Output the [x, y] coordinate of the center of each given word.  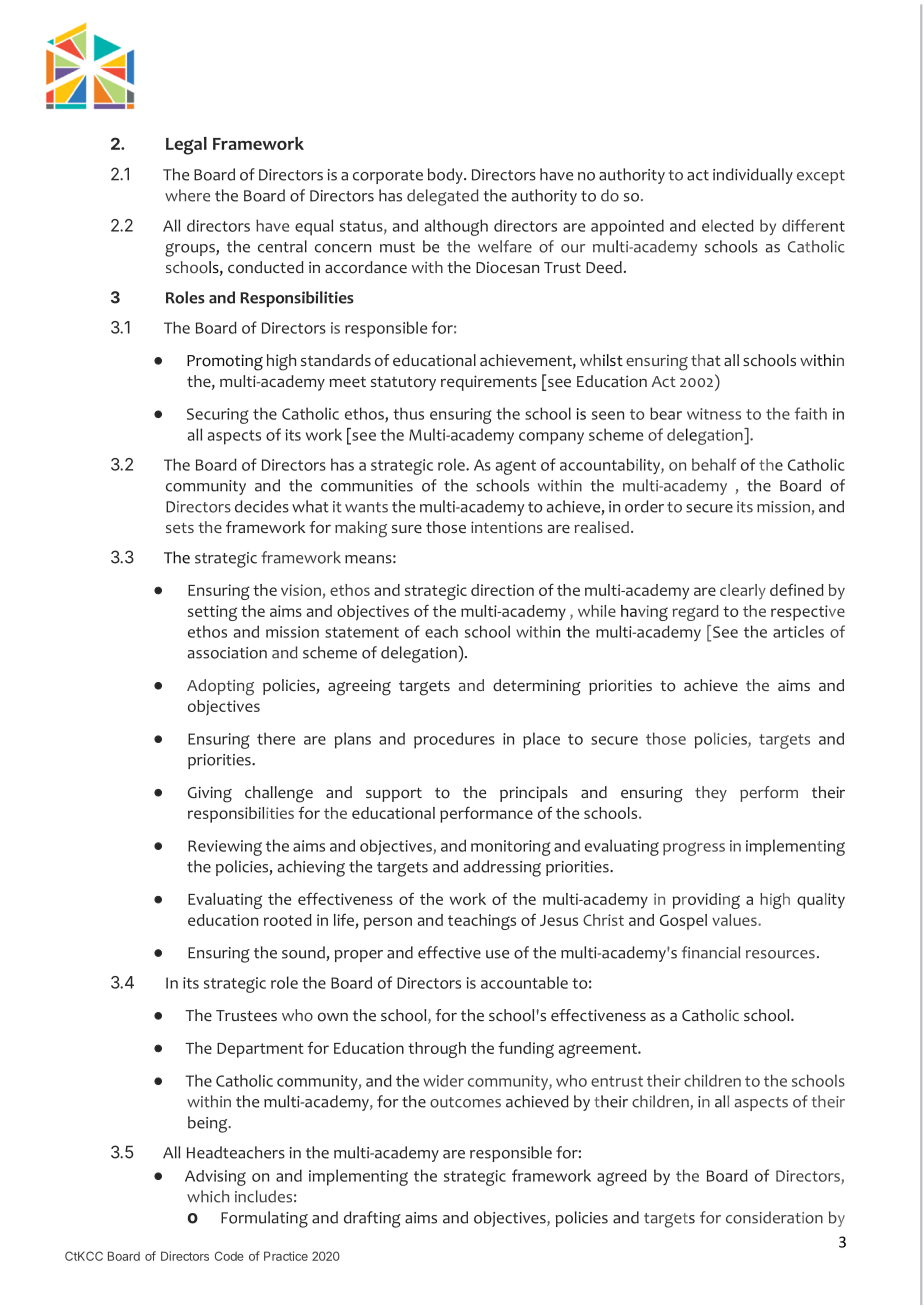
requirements [489, 383]
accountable [524, 982]
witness [714, 414]
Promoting [225, 362]
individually [753, 176]
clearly [743, 592]
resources [780, 954]
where [187, 195]
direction [502, 590]
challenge [279, 794]
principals [534, 794]
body [446, 176]
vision [302, 591]
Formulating [264, 1219]
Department [260, 1050]
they [711, 794]
